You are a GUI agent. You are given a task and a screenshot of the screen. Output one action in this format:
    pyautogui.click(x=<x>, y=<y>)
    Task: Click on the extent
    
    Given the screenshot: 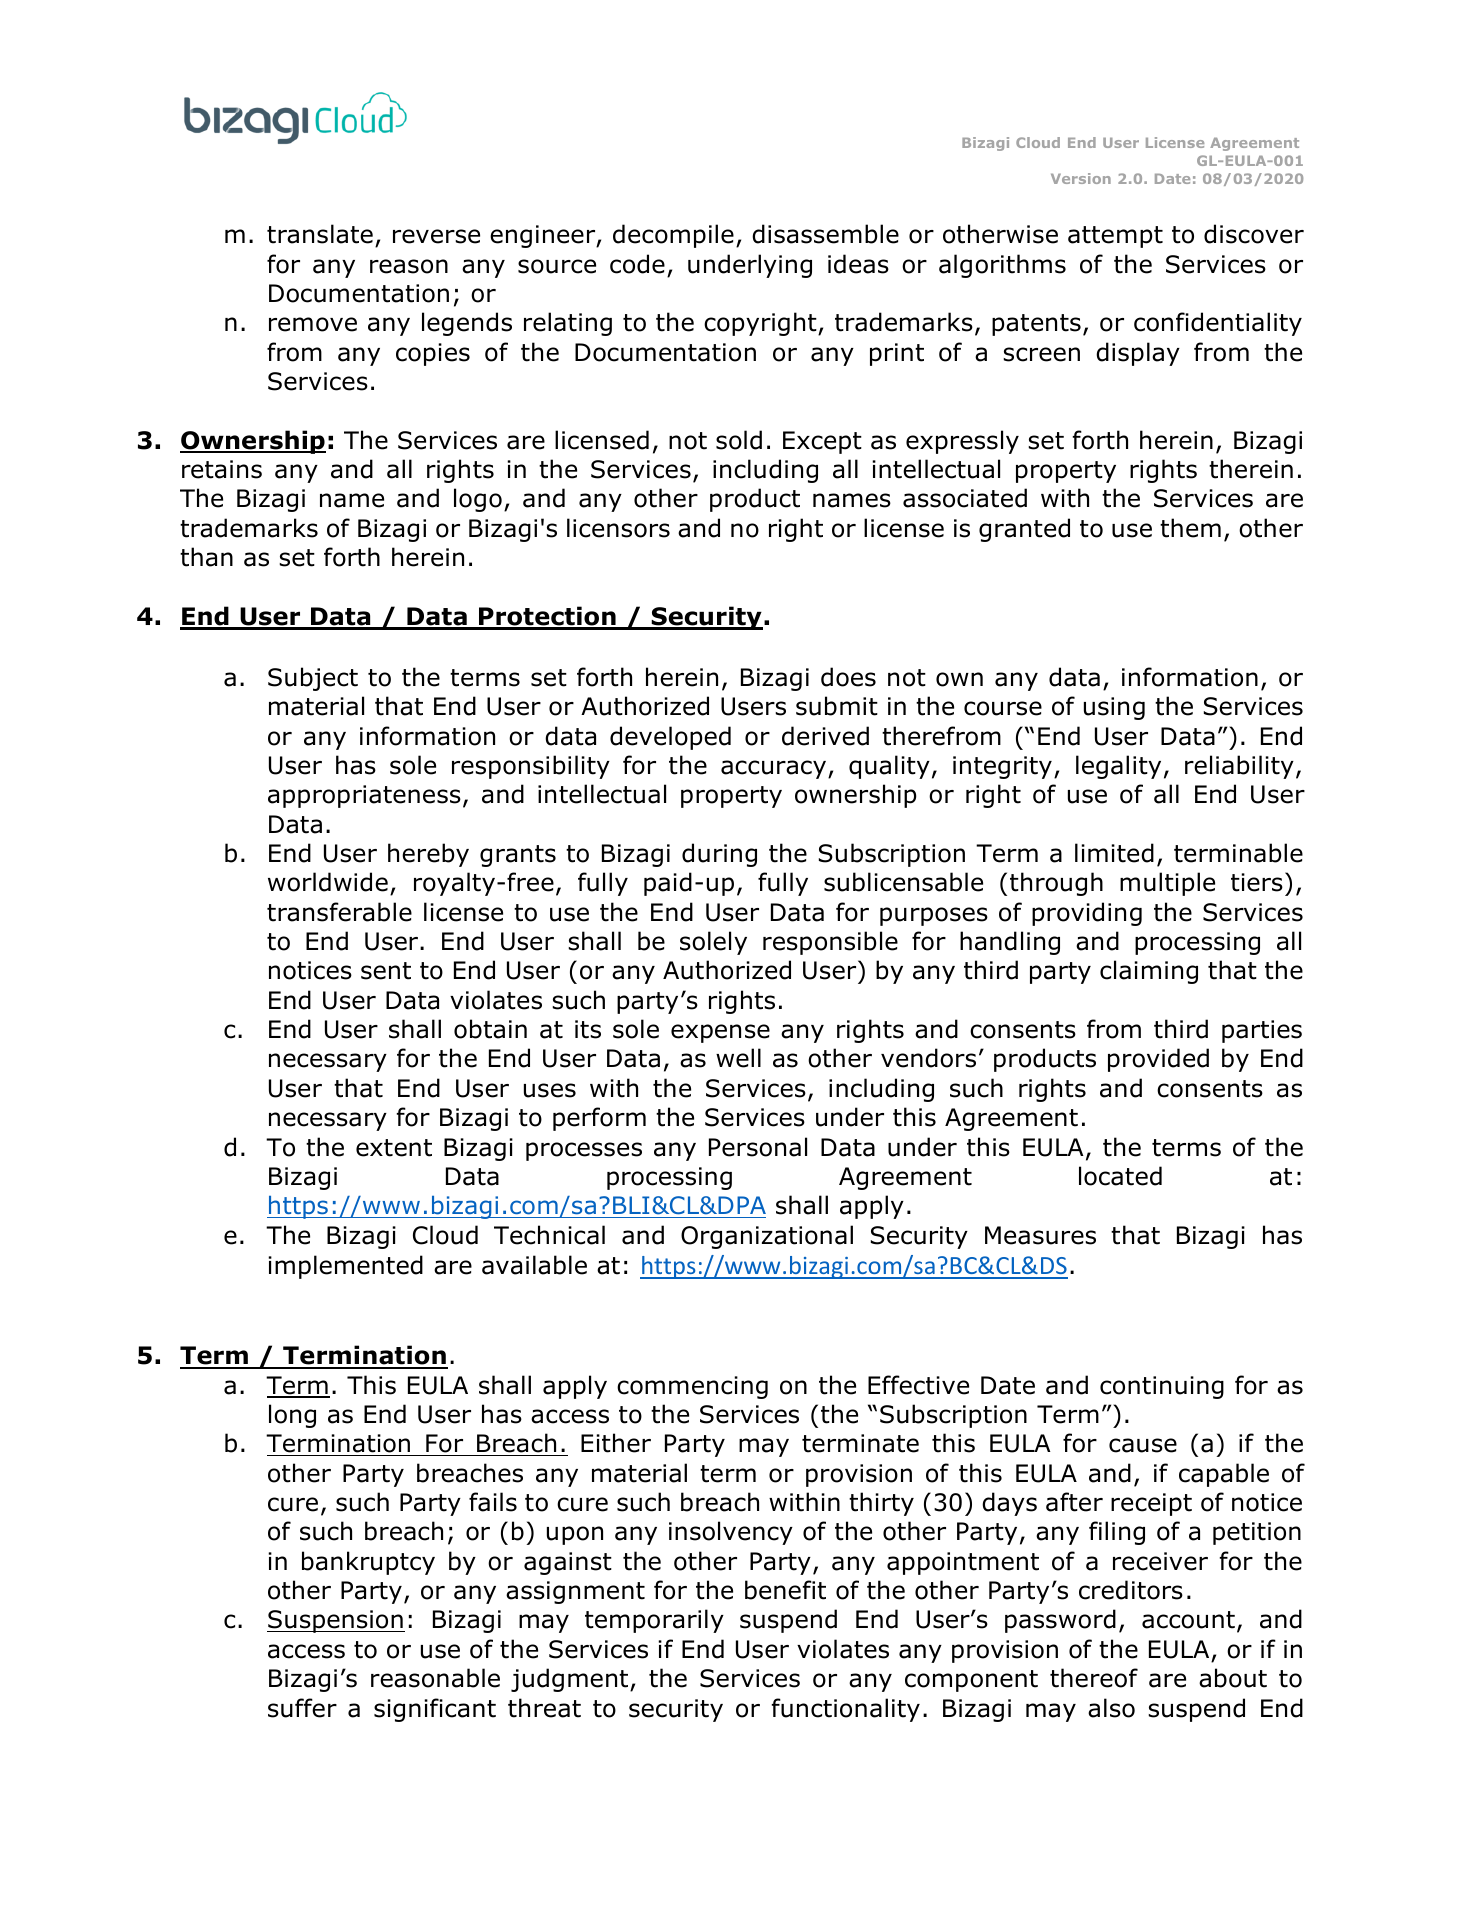 What is the action you would take?
    pyautogui.click(x=394, y=1148)
